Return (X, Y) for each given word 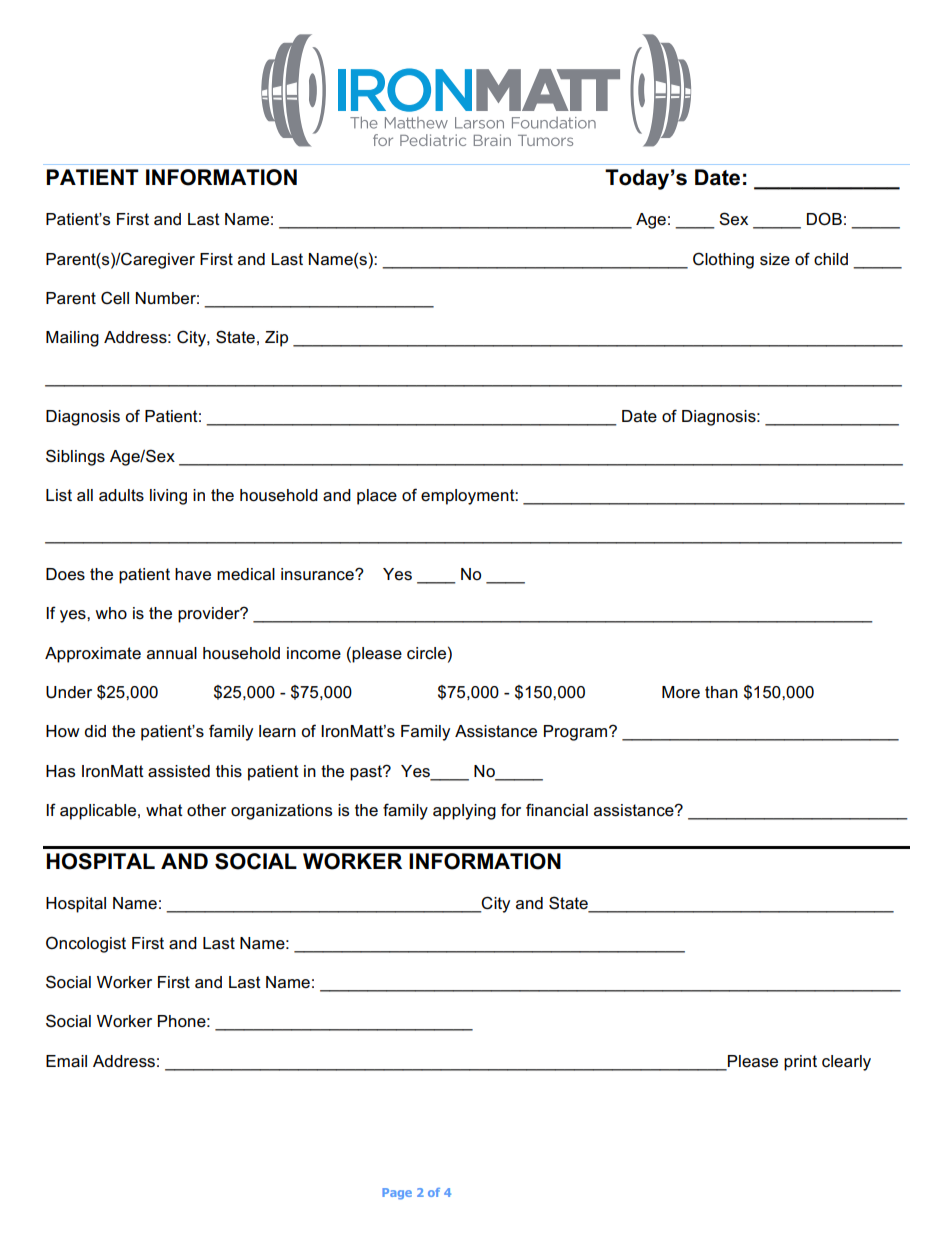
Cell (115, 298)
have (193, 574)
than (721, 692)
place (377, 497)
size (775, 259)
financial (557, 810)
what (164, 810)
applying (464, 812)
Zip (276, 339)
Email (66, 1061)
